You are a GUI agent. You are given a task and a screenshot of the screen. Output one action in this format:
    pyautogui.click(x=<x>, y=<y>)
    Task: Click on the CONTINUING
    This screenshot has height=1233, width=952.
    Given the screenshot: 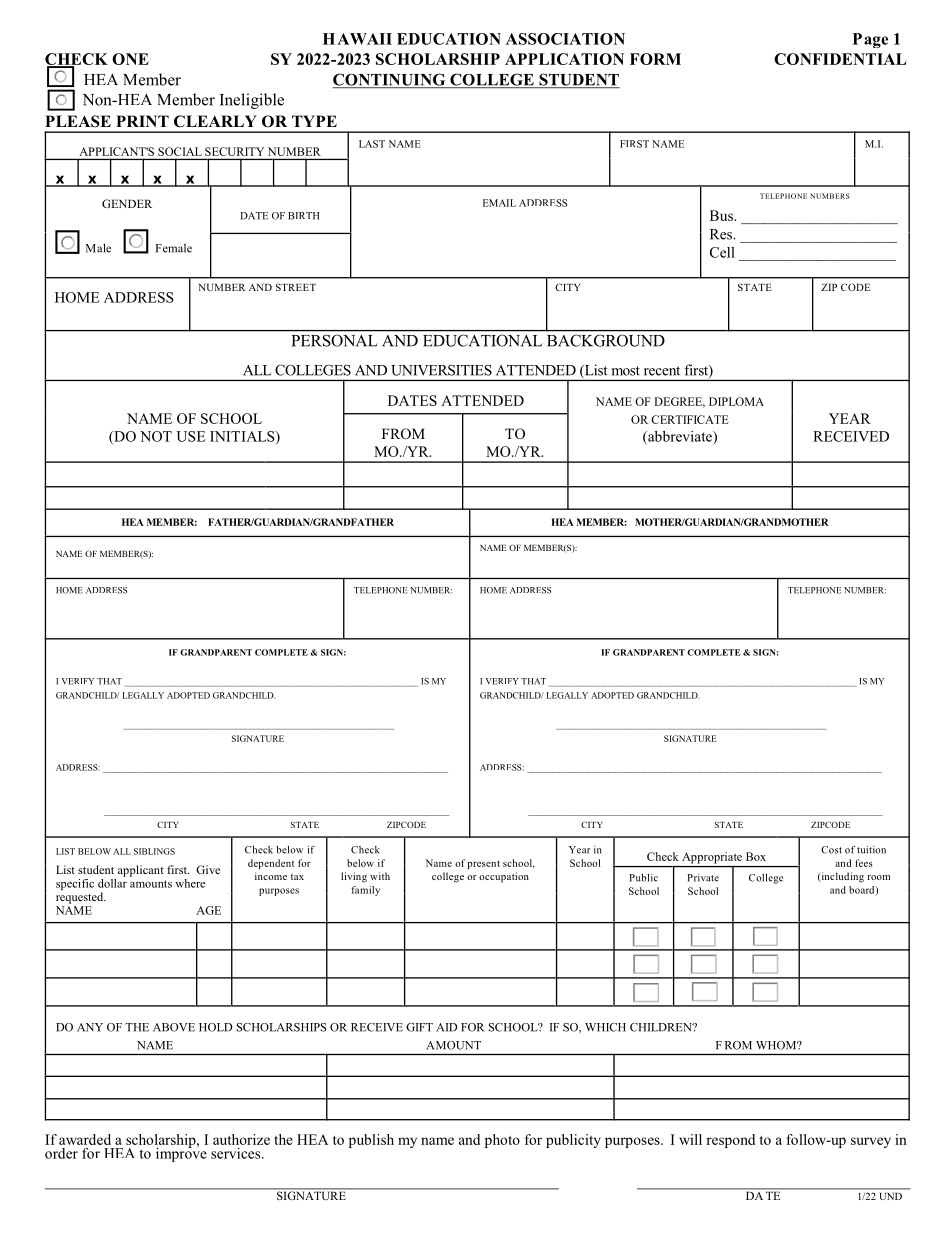 What is the action you would take?
    pyautogui.click(x=390, y=80)
